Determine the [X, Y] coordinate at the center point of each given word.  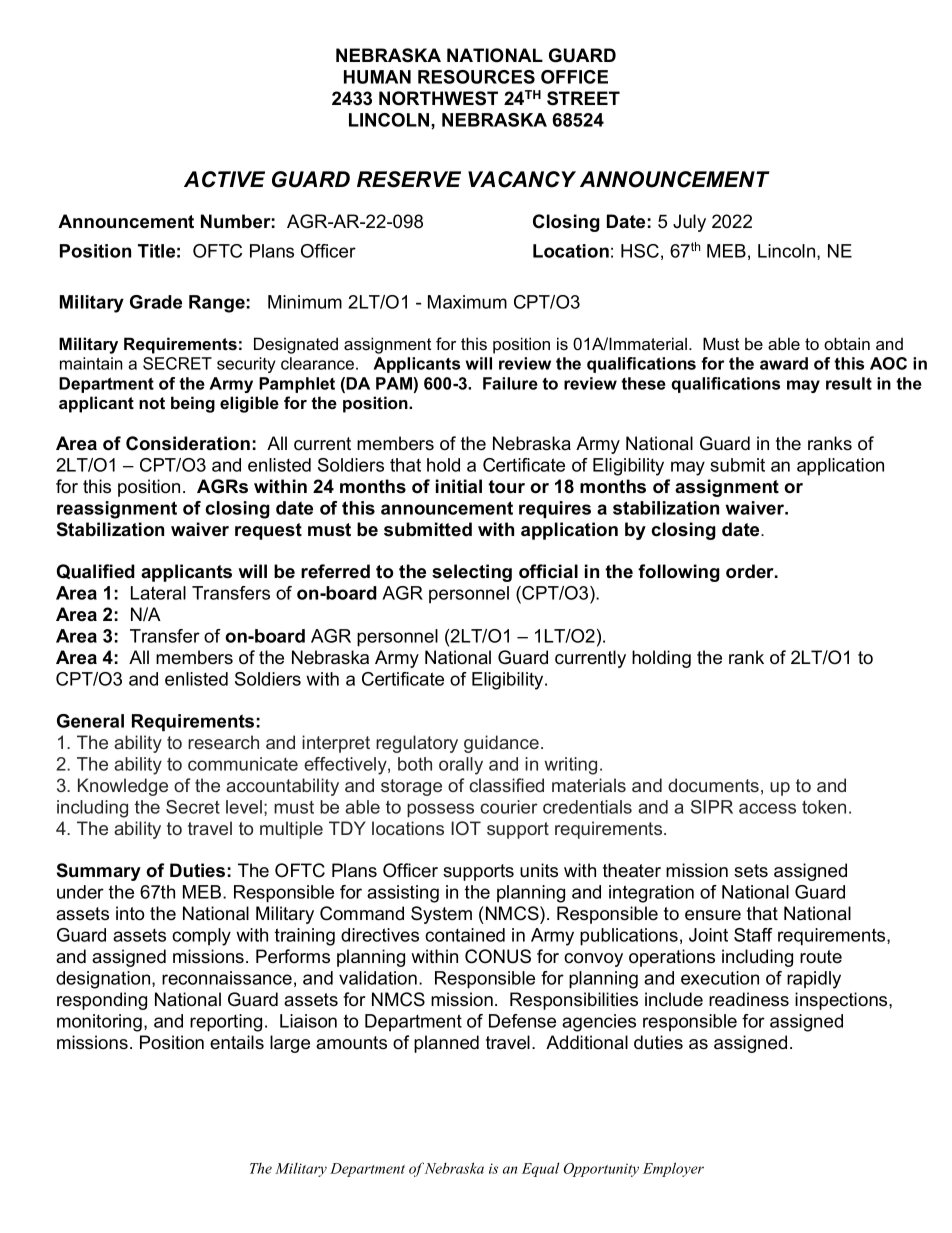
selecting [472, 573]
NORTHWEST [438, 98]
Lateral [158, 593]
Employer [673, 1169]
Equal [540, 1170]
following [679, 573]
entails [237, 1042]
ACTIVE [224, 179]
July [689, 223]
